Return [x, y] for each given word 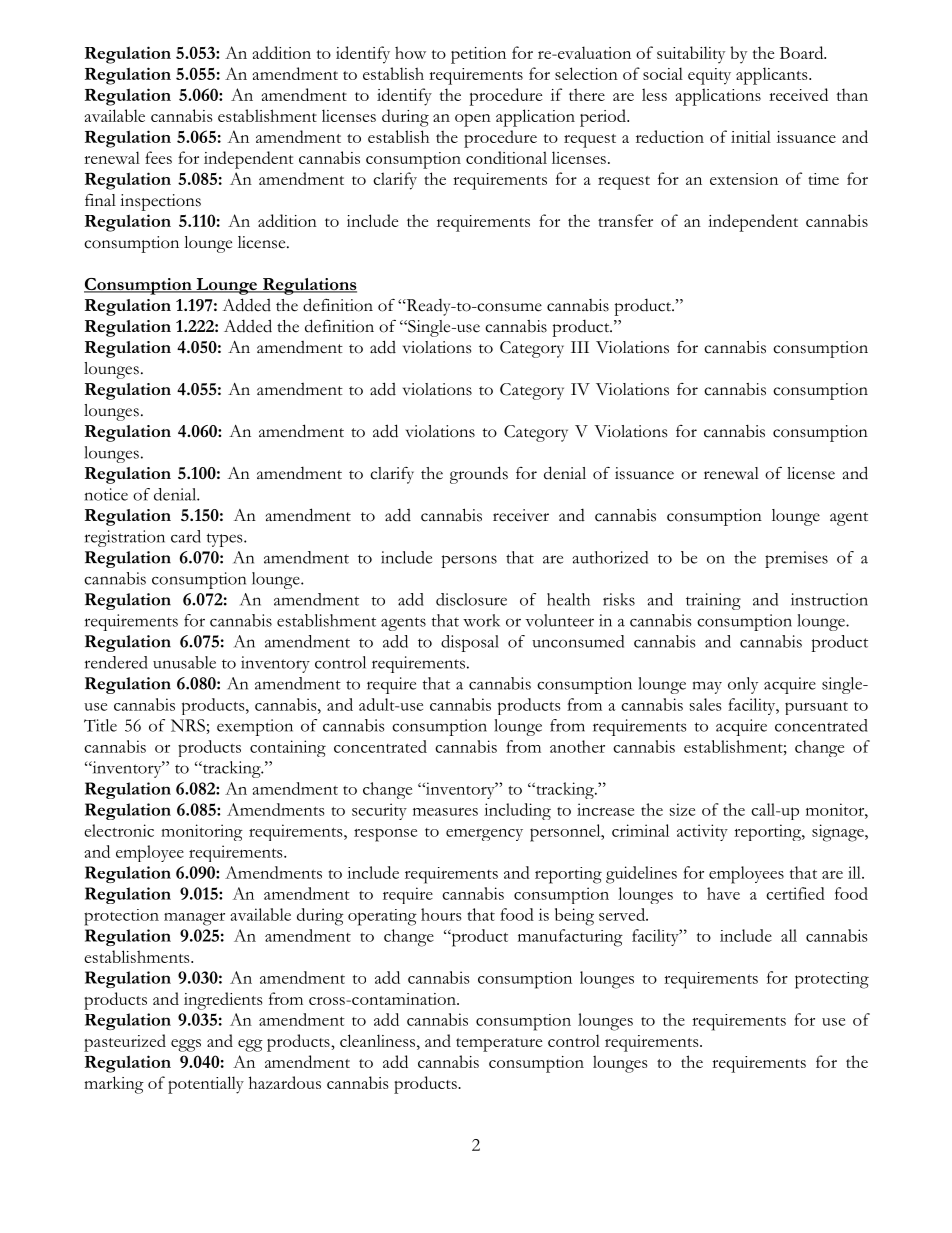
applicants [773, 76]
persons [469, 561]
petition [478, 55]
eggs [186, 1045]
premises [796, 559]
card [186, 536]
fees [158, 157]
